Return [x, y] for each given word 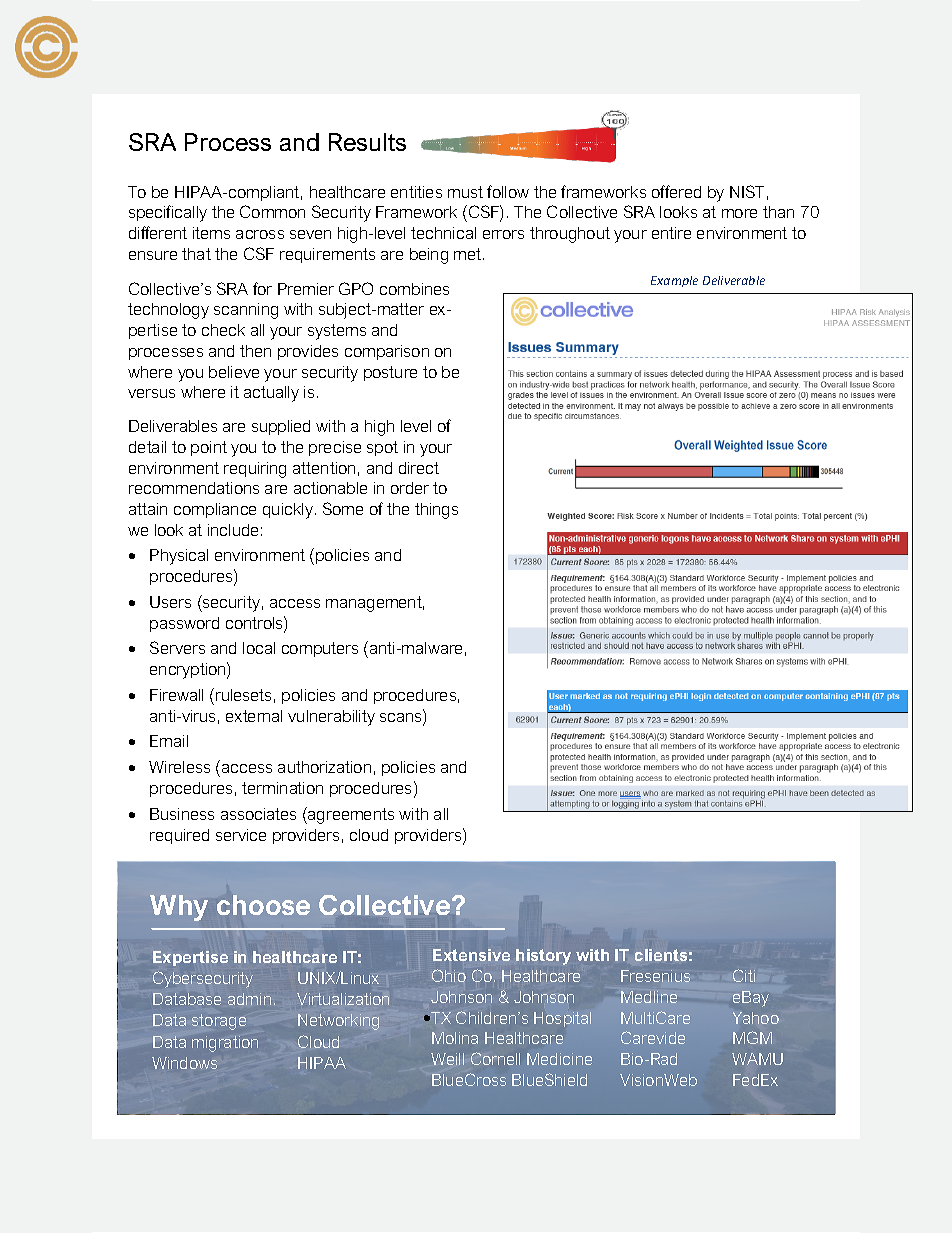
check [223, 330]
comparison [387, 352]
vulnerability [331, 718]
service [241, 835]
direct [419, 468]
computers [320, 649]
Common [272, 211]
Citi [744, 975]
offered [676, 191]
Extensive [471, 955]
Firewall [176, 695]
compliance [215, 510]
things [436, 511]
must [465, 192]
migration [225, 1044]
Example [674, 281]
